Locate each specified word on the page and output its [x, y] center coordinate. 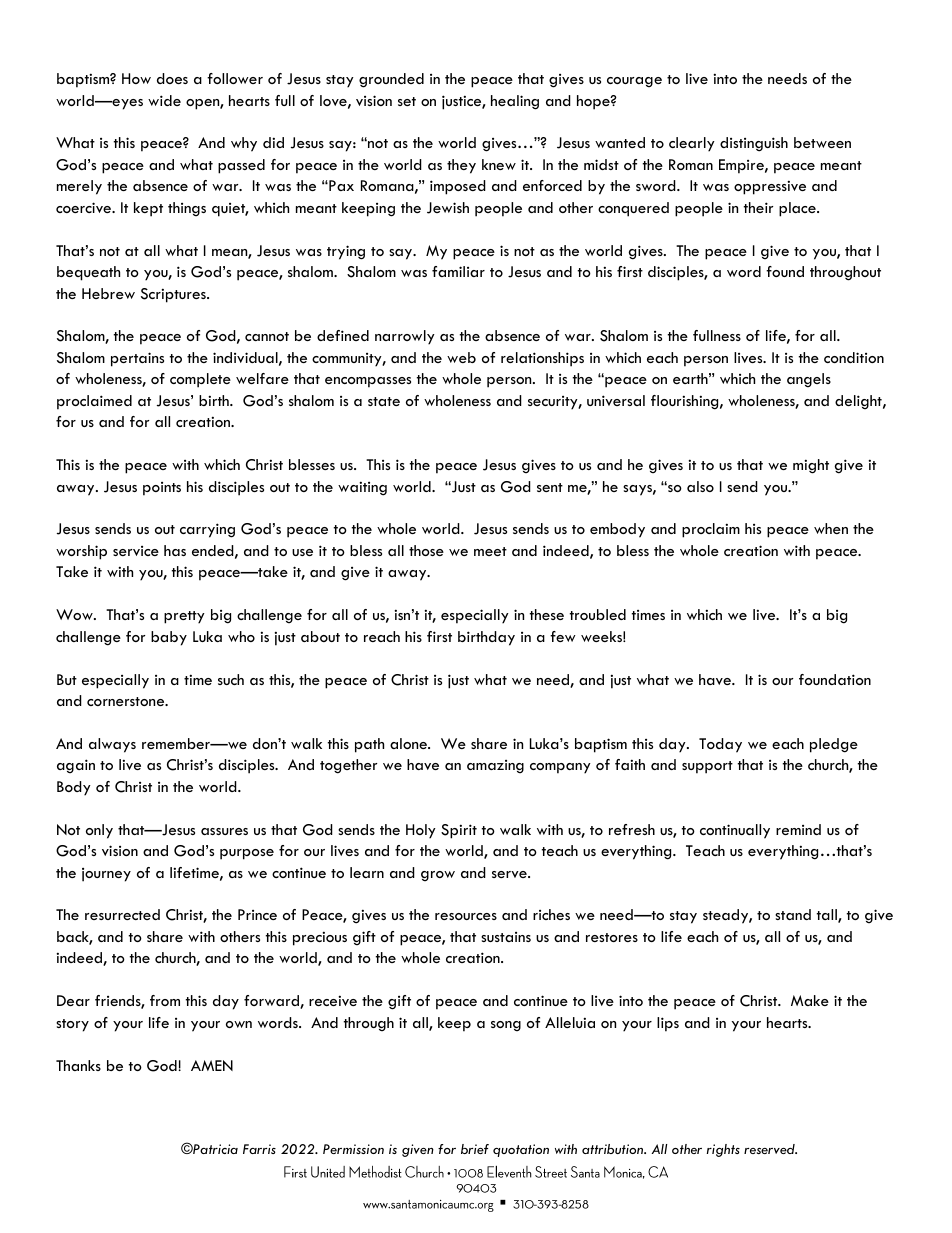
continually [735, 831]
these [547, 614]
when [831, 528]
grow [438, 876]
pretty [184, 617]
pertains [137, 359]
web [461, 357]
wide [164, 100]
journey [106, 875]
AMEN [212, 1065]
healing [515, 102]
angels [809, 380]
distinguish [754, 144]
